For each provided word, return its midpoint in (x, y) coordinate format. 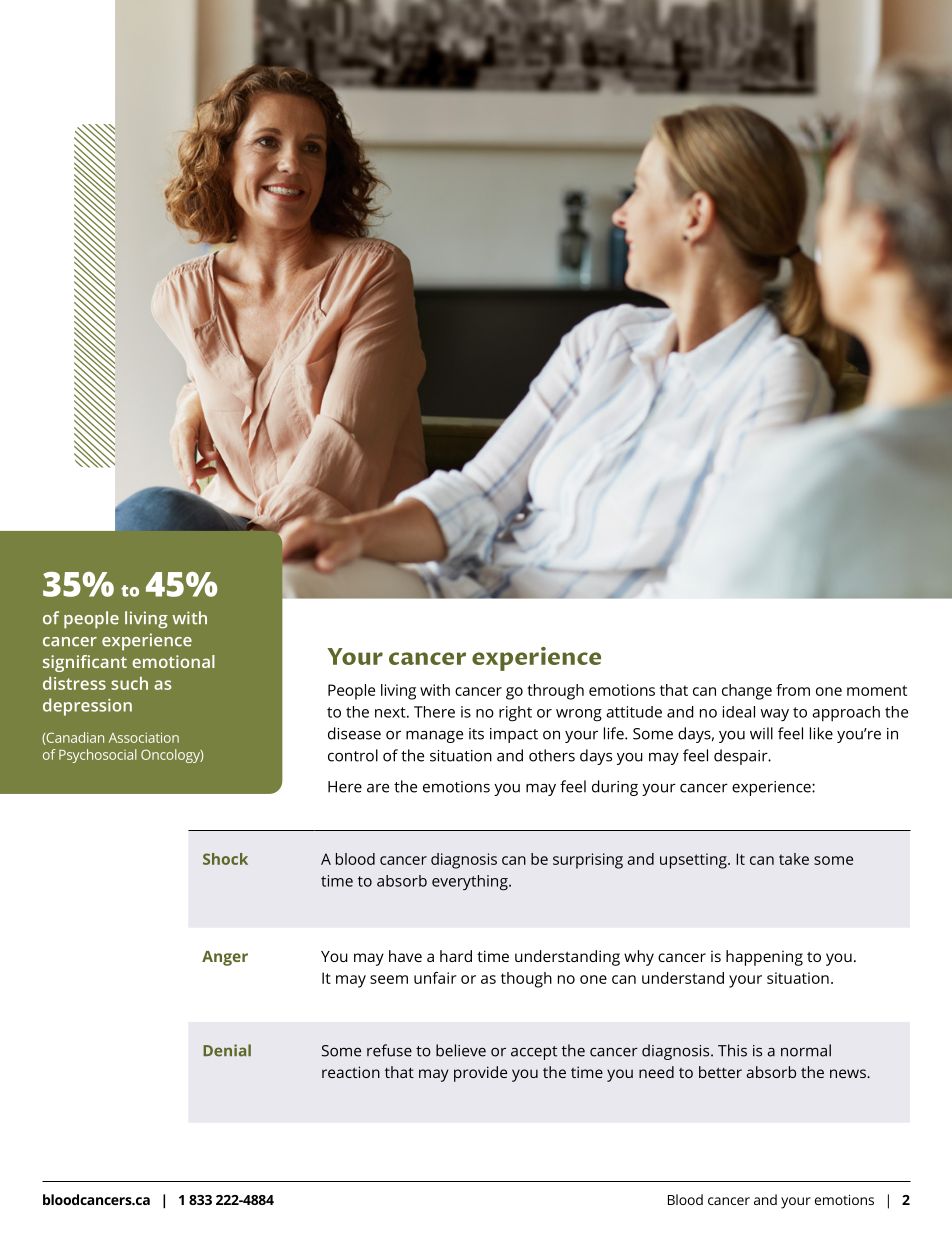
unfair (435, 978)
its (476, 734)
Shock (225, 859)
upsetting (694, 861)
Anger (225, 958)
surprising (588, 861)
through (555, 692)
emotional (173, 661)
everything (471, 883)
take (794, 859)
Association (144, 737)
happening (764, 958)
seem (389, 979)
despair (742, 757)
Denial (227, 1050)
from (793, 690)
